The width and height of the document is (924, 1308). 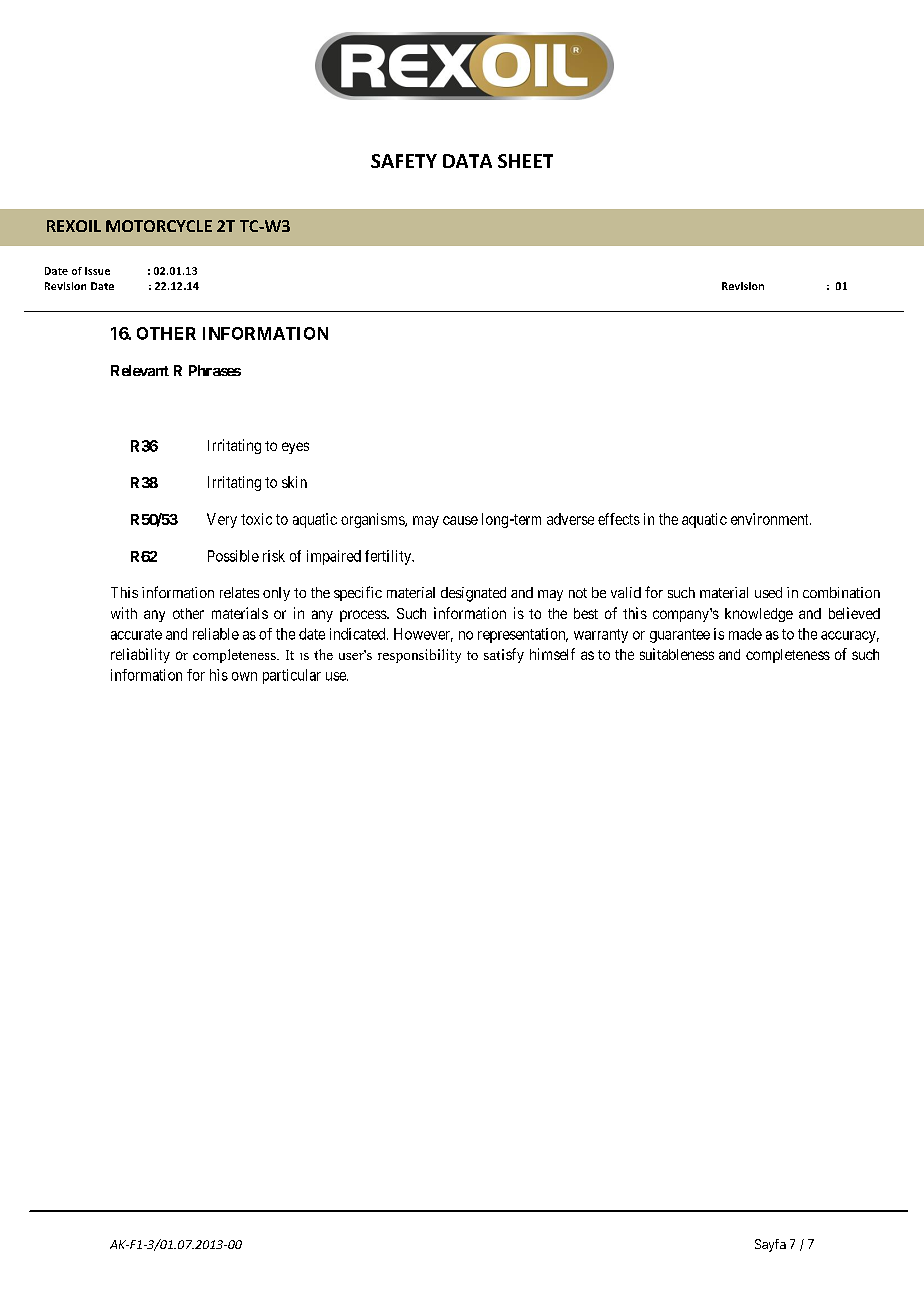 I want to click on reliability, so click(x=140, y=655).
